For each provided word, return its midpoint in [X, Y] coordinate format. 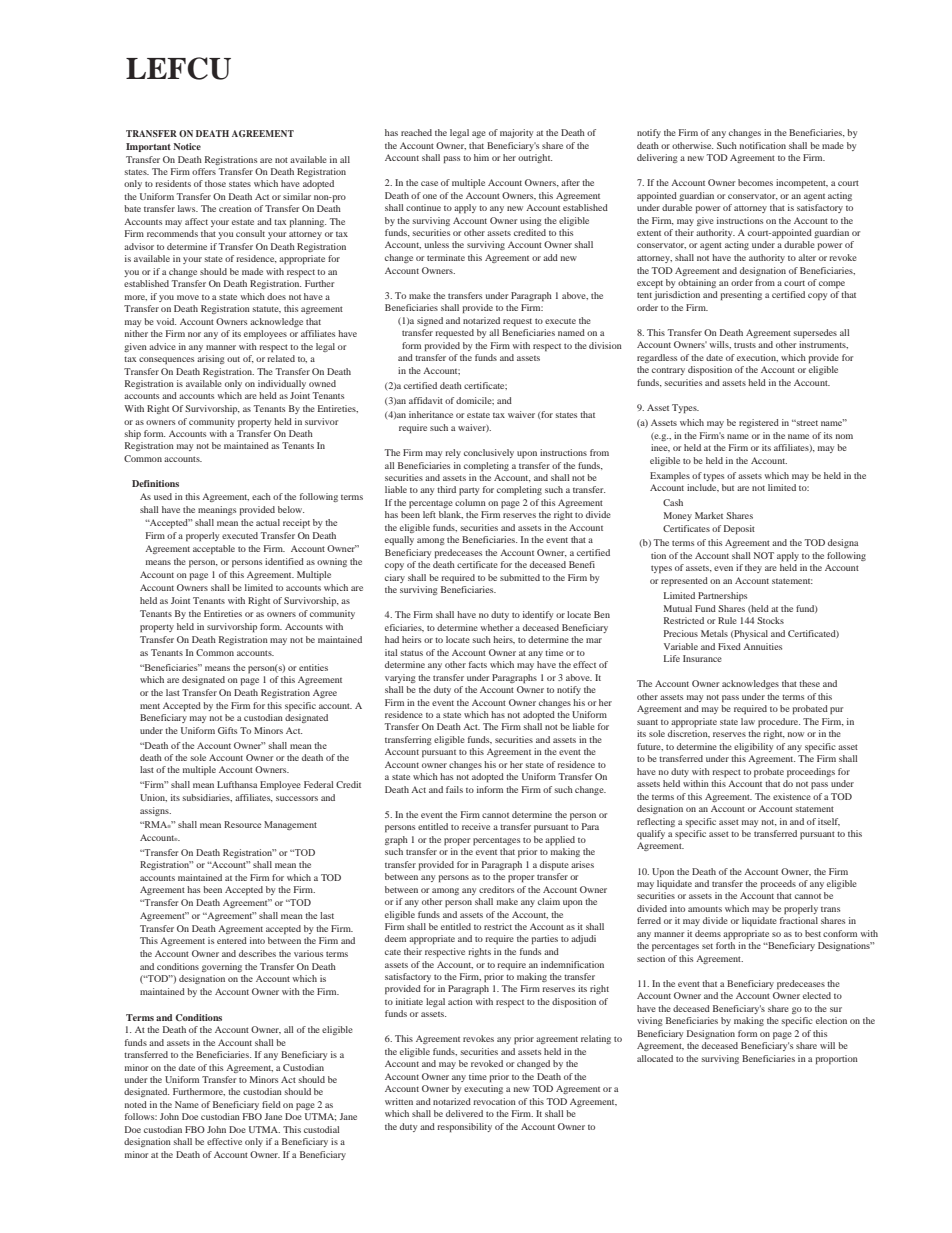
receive [476, 826]
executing [483, 1089]
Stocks [770, 620]
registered [759, 423]
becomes [755, 182]
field [271, 1104]
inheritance [431, 414]
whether [497, 627]
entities [313, 667]
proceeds [778, 884]
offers [204, 171]
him [481, 157]
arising [211, 359]
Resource [242, 824]
